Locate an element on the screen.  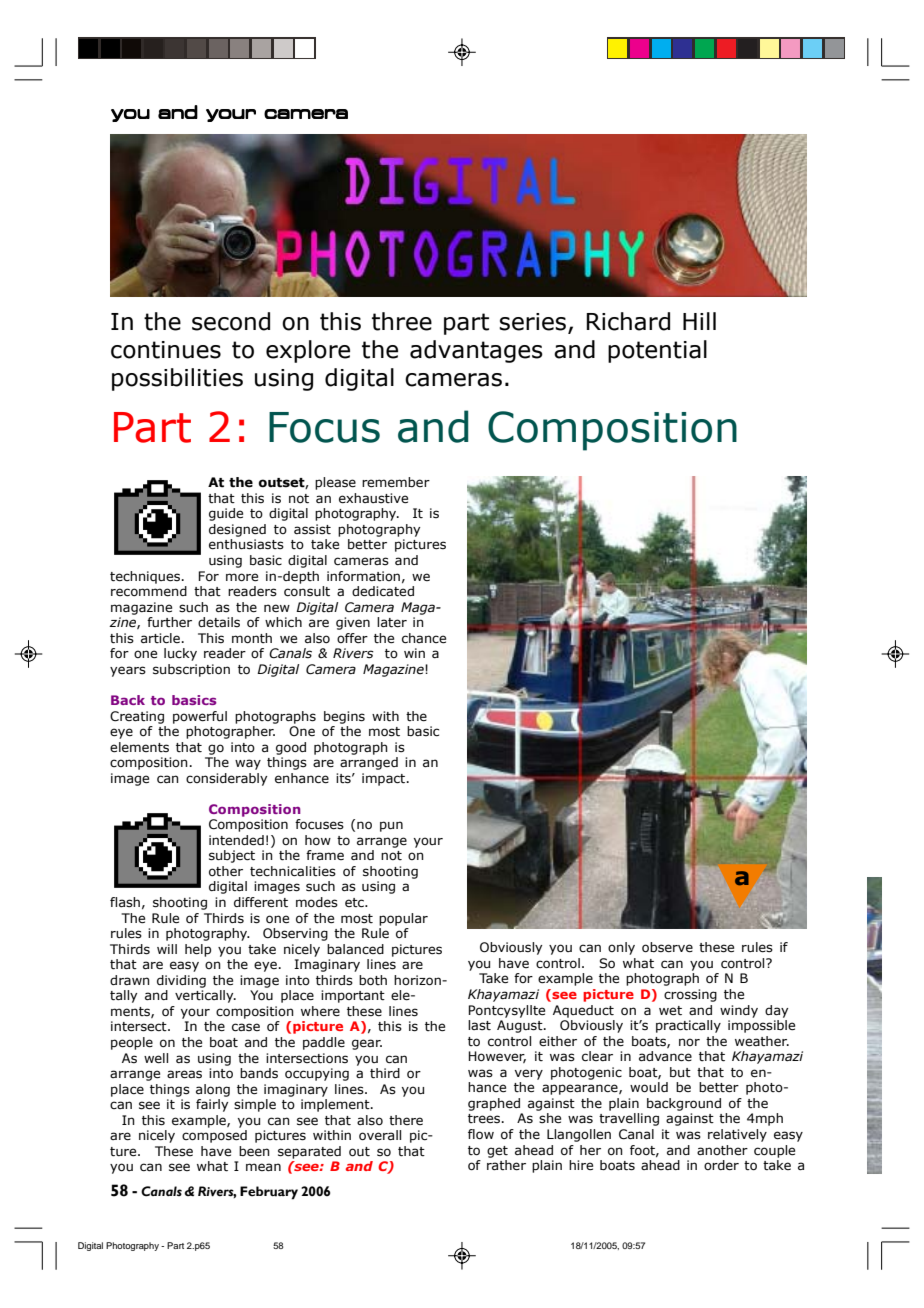
observe is located at coordinates (667, 947).
